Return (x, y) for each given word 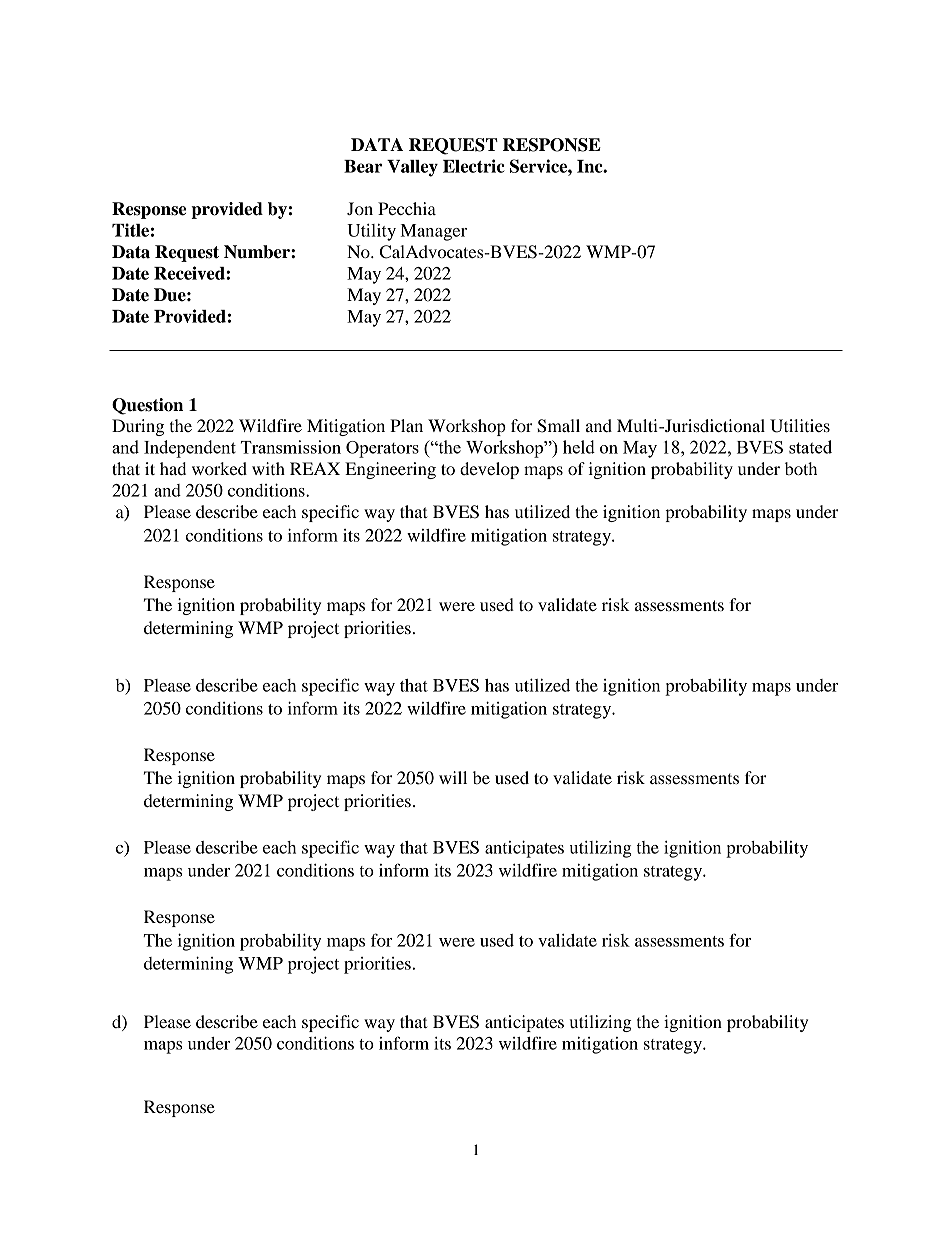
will (453, 777)
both (801, 468)
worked (219, 468)
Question (147, 406)
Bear (363, 166)
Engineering (390, 470)
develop (489, 470)
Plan (406, 425)
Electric (474, 166)
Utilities (800, 426)
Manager (434, 232)
